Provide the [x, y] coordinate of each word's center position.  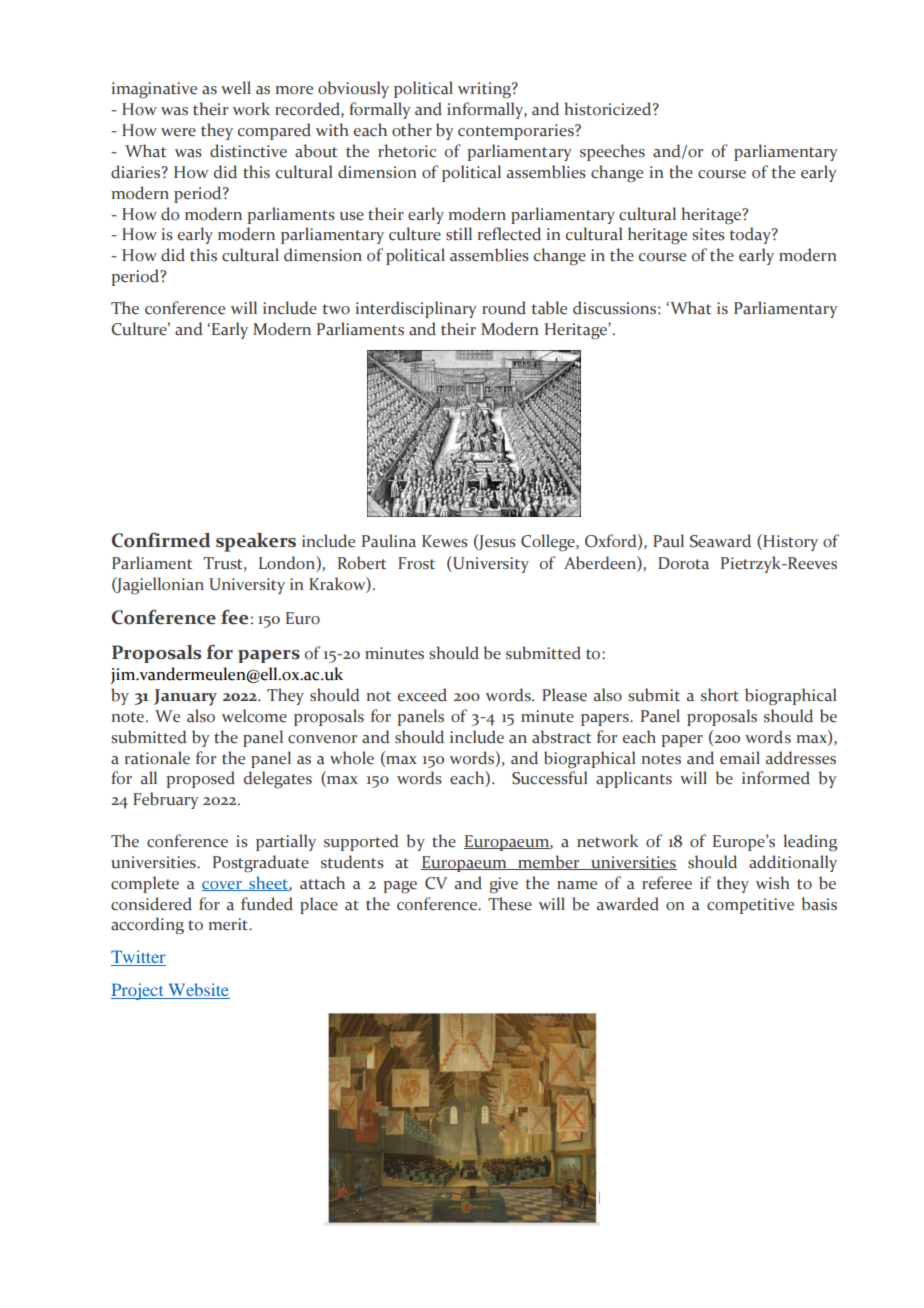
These [510, 904]
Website [198, 991]
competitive [750, 906]
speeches [612, 152]
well [236, 88]
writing [485, 90]
